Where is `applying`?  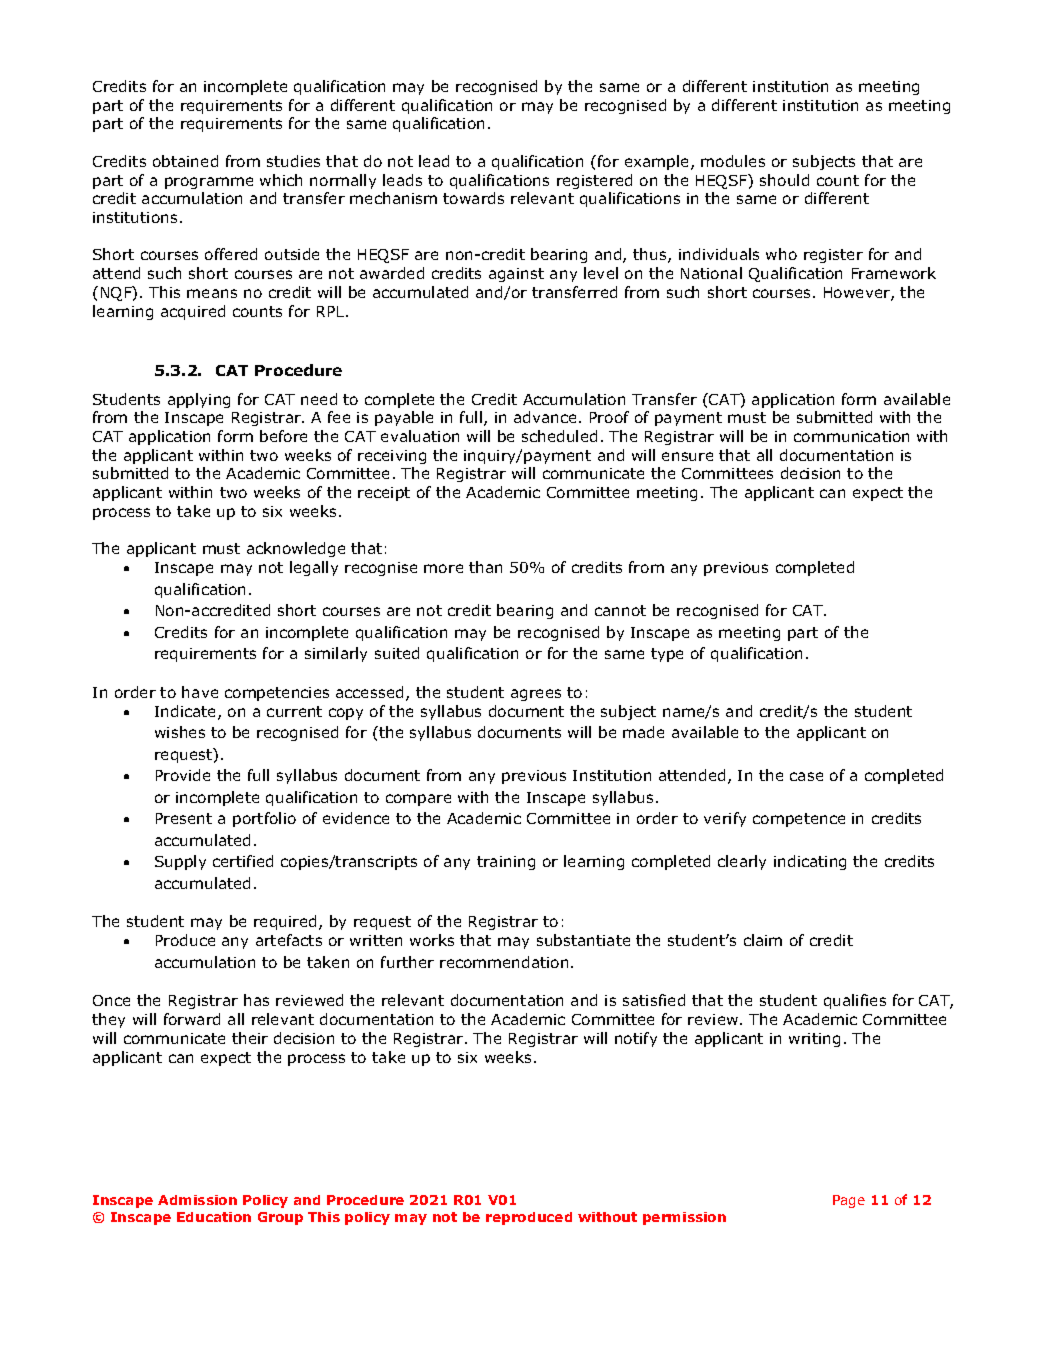
applying is located at coordinates (199, 400).
